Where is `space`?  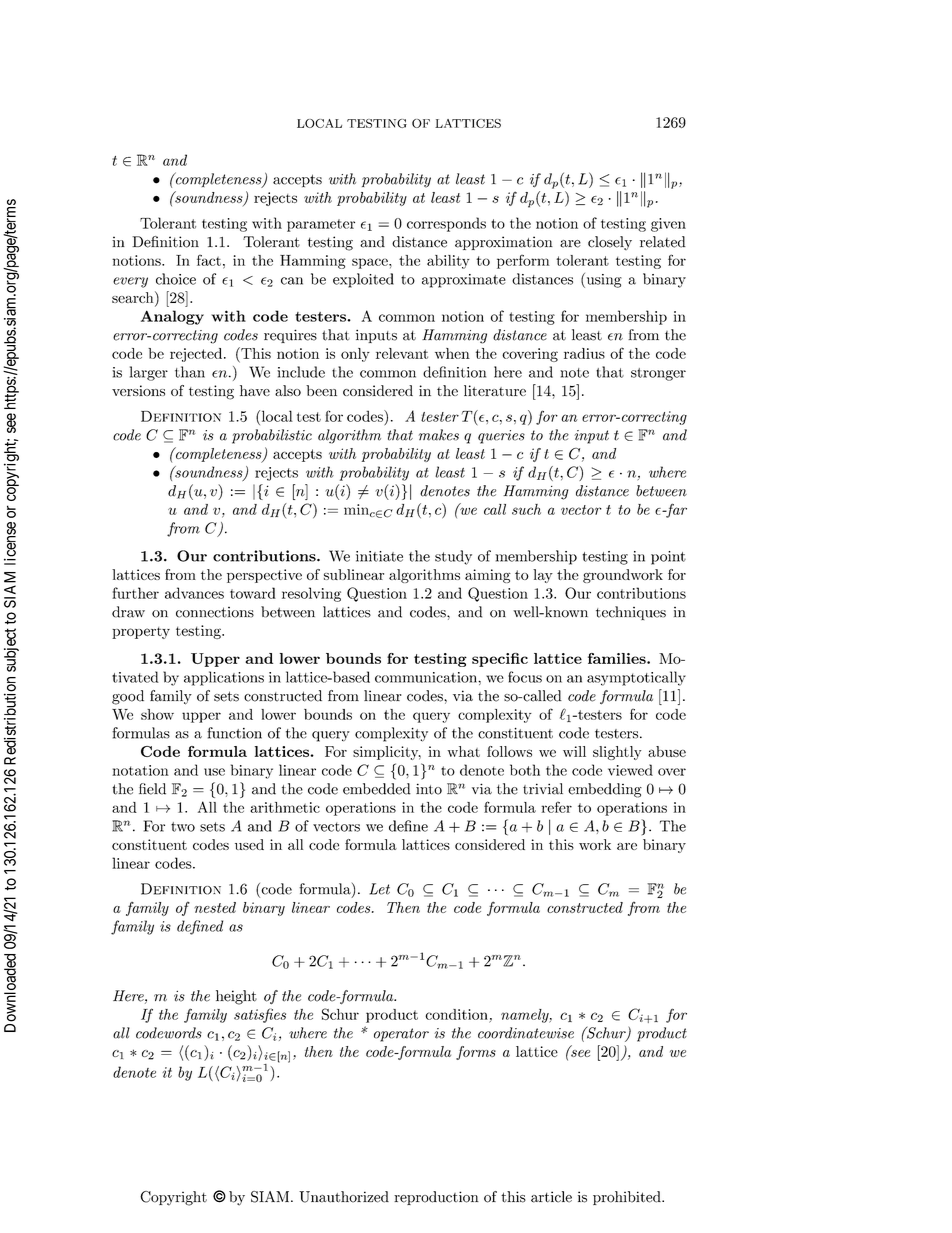 space is located at coordinates (371, 263).
